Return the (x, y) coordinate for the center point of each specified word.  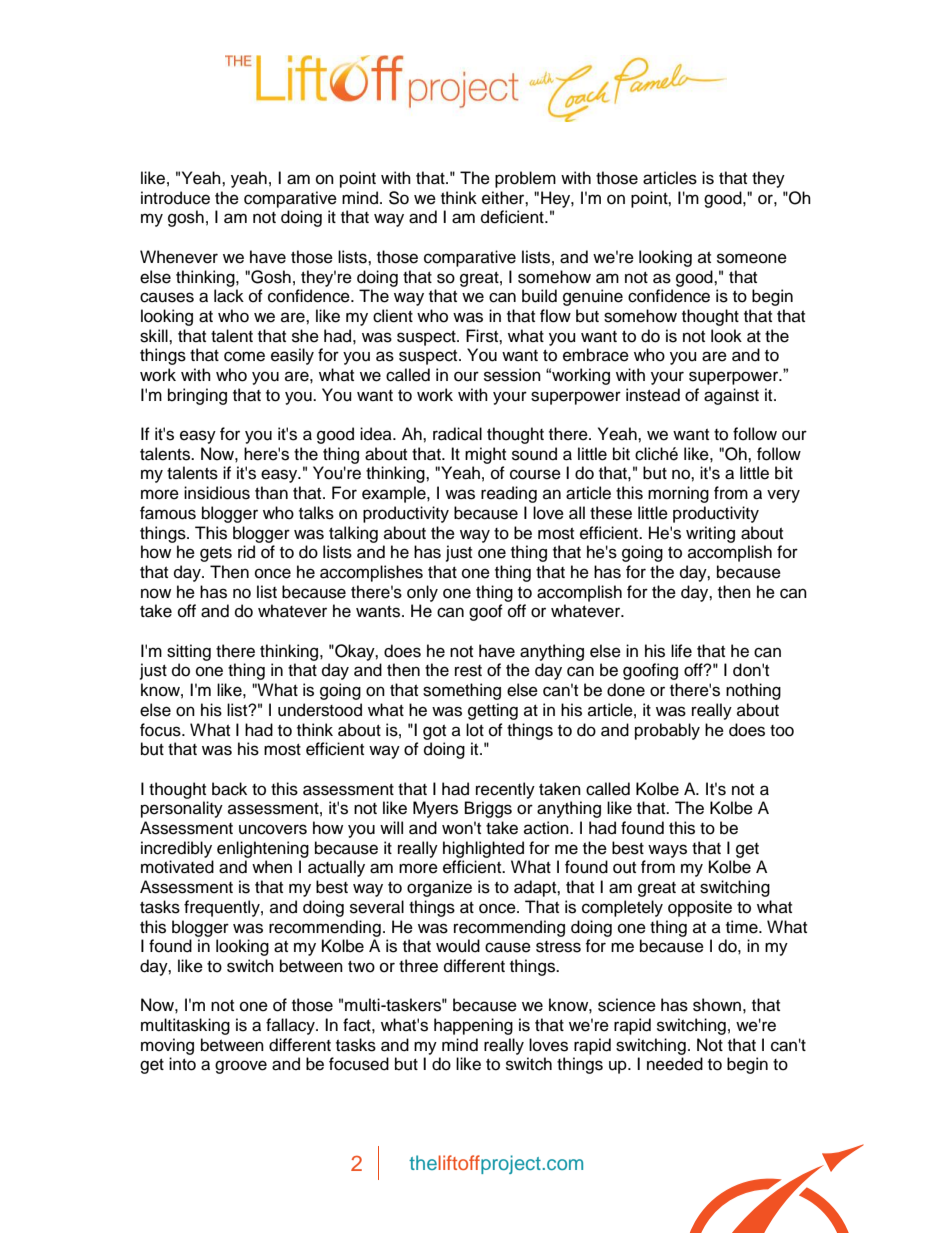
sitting (189, 652)
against (731, 396)
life (681, 651)
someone (752, 258)
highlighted (483, 849)
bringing (197, 396)
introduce (175, 198)
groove (241, 1067)
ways (667, 851)
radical (457, 434)
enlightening (263, 849)
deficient (513, 217)
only (422, 593)
